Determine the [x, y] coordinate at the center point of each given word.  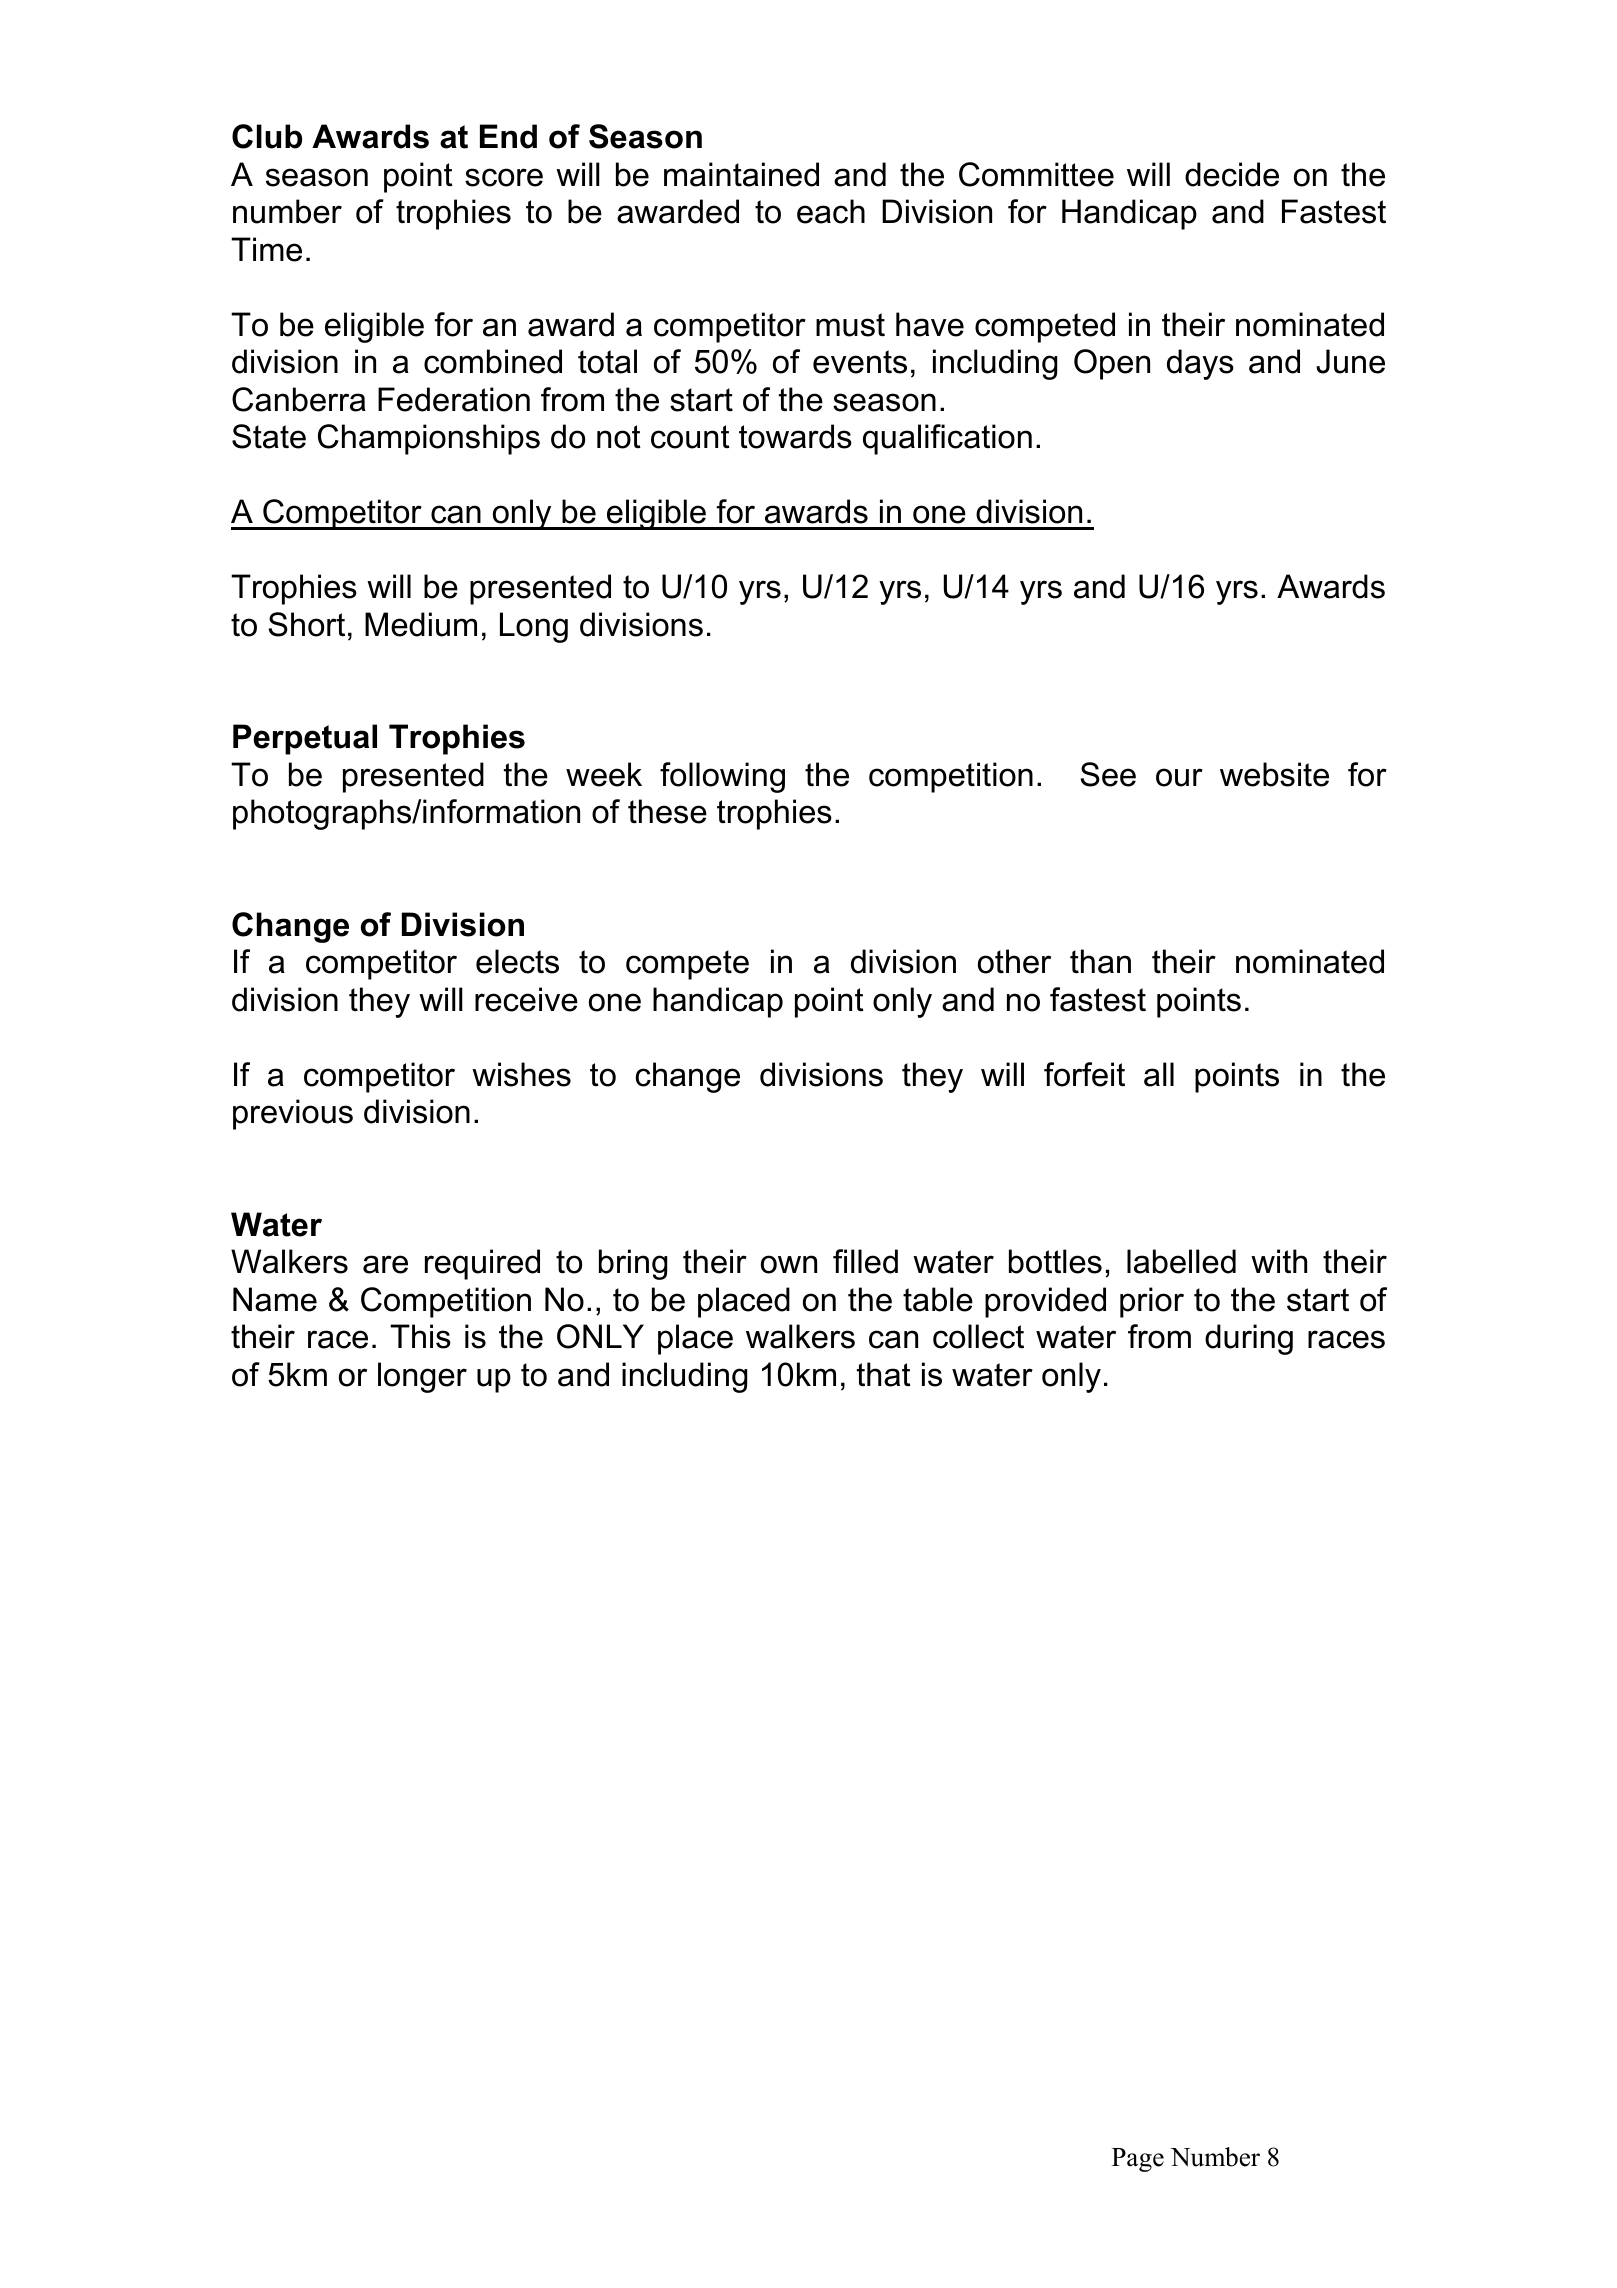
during [1249, 1339]
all [1159, 1074]
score [504, 177]
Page [1138, 2160]
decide [1232, 174]
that [884, 1374]
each [831, 211]
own [789, 1264]
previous [293, 1114]
